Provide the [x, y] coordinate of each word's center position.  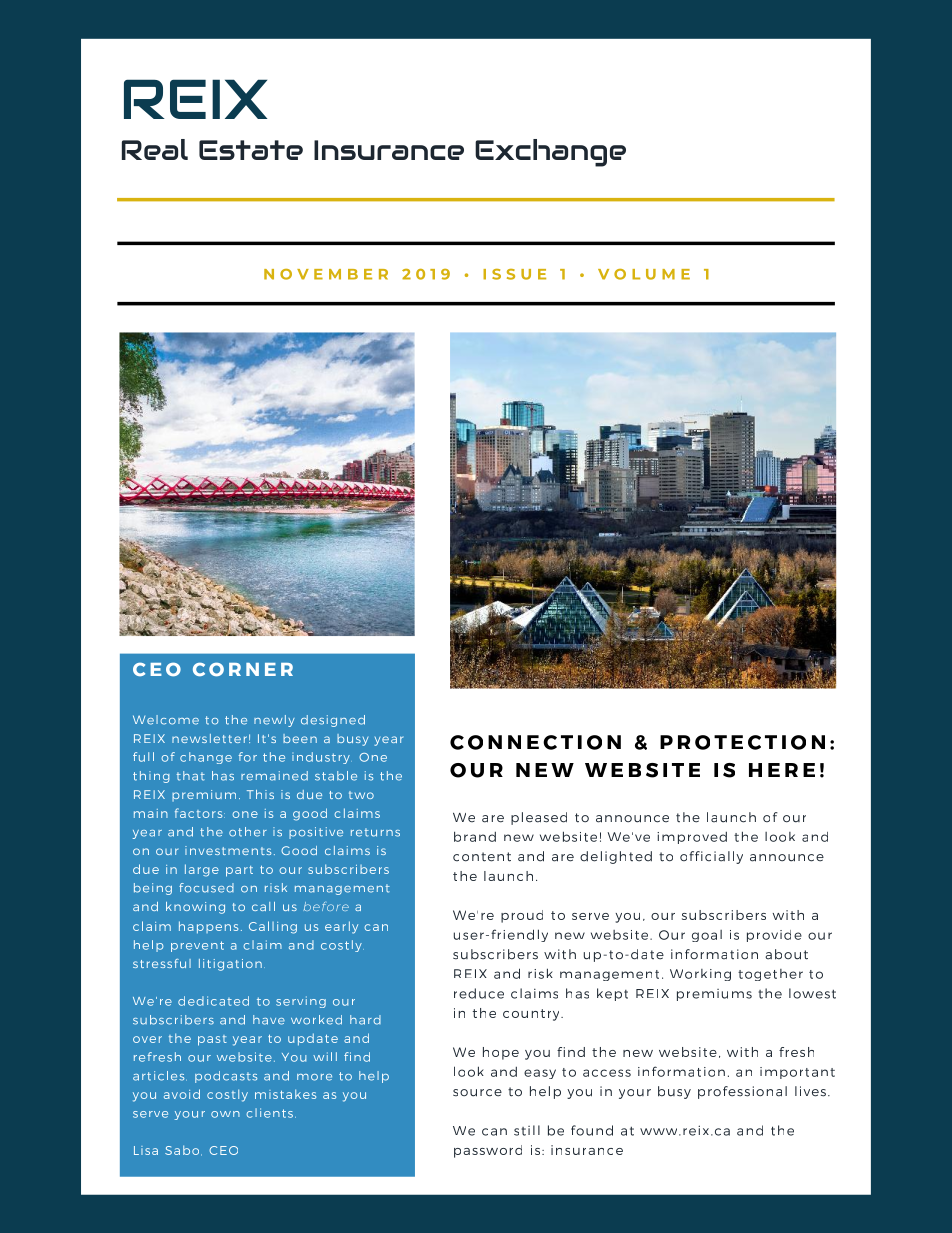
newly [274, 721]
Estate [251, 150]
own [225, 1114]
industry [321, 758]
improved [692, 837]
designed [333, 721]
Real [155, 149]
